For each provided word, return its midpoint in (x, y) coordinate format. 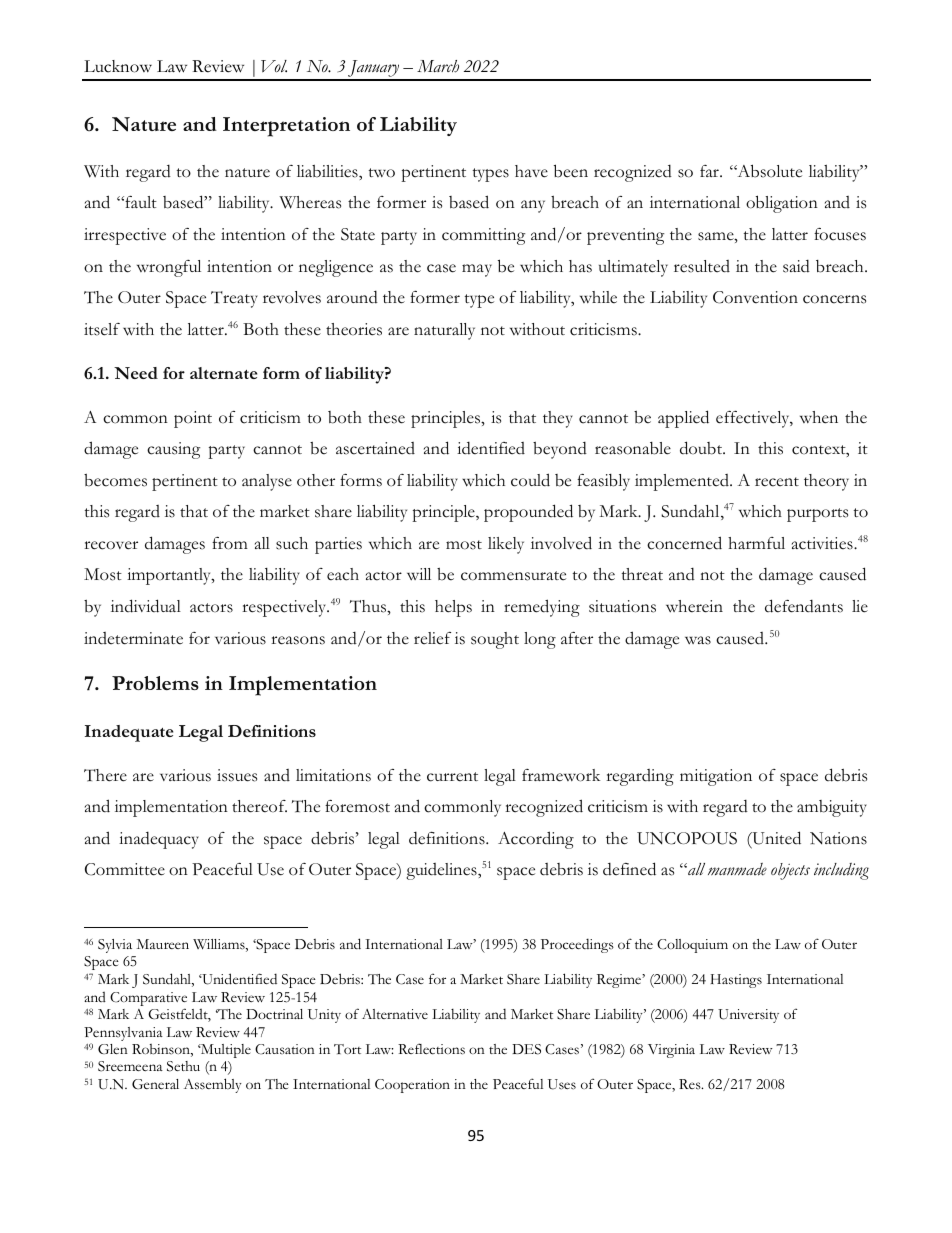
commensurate (513, 576)
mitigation (716, 777)
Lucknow (118, 66)
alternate (223, 373)
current (452, 777)
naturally (444, 331)
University (748, 1016)
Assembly (213, 1085)
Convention (755, 297)
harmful (756, 543)
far (710, 171)
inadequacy (159, 840)
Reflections (431, 1049)
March (438, 66)
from (230, 543)
